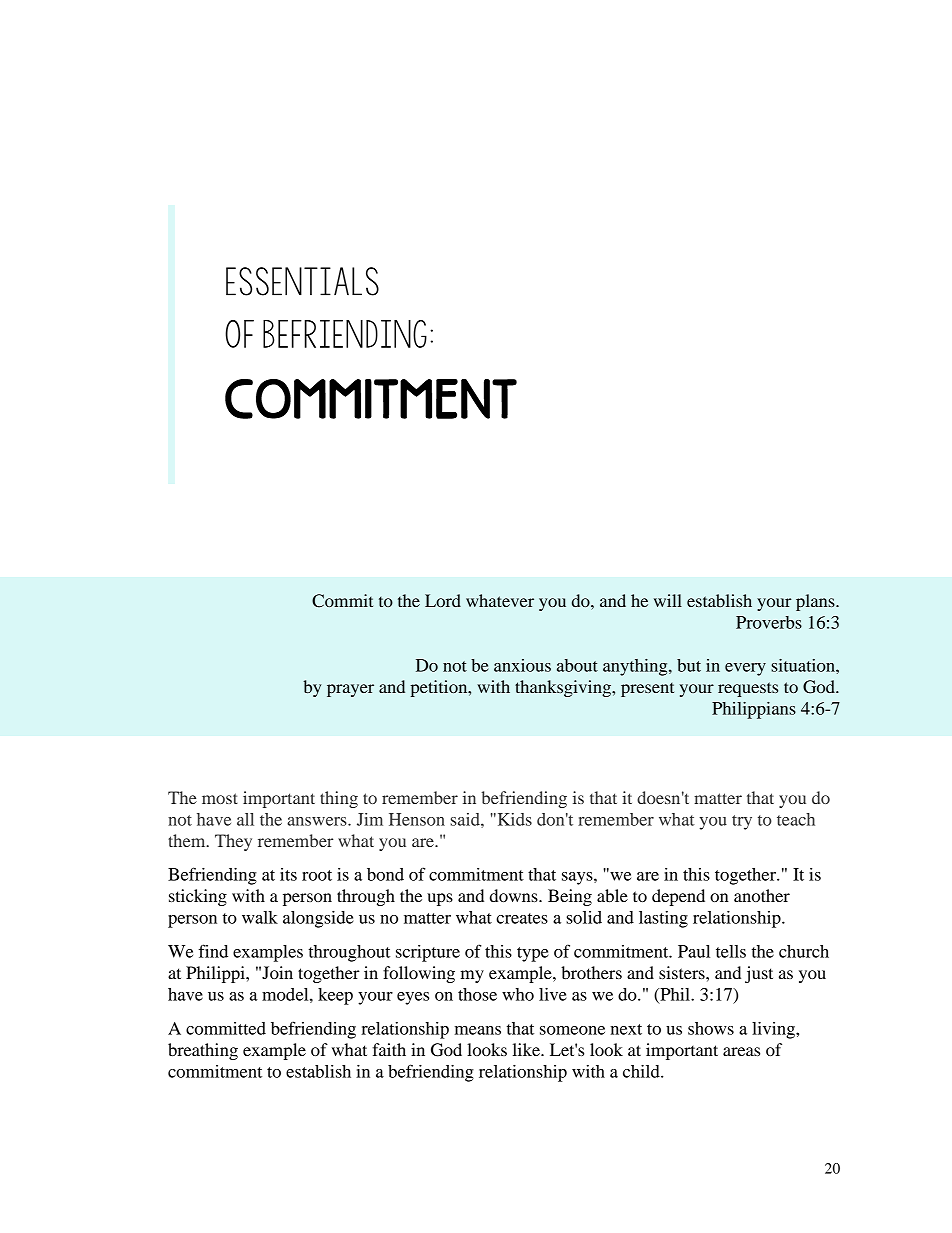 Image resolution: width=952 pixels, height=1233 pixels. I want to click on downs, so click(515, 895).
